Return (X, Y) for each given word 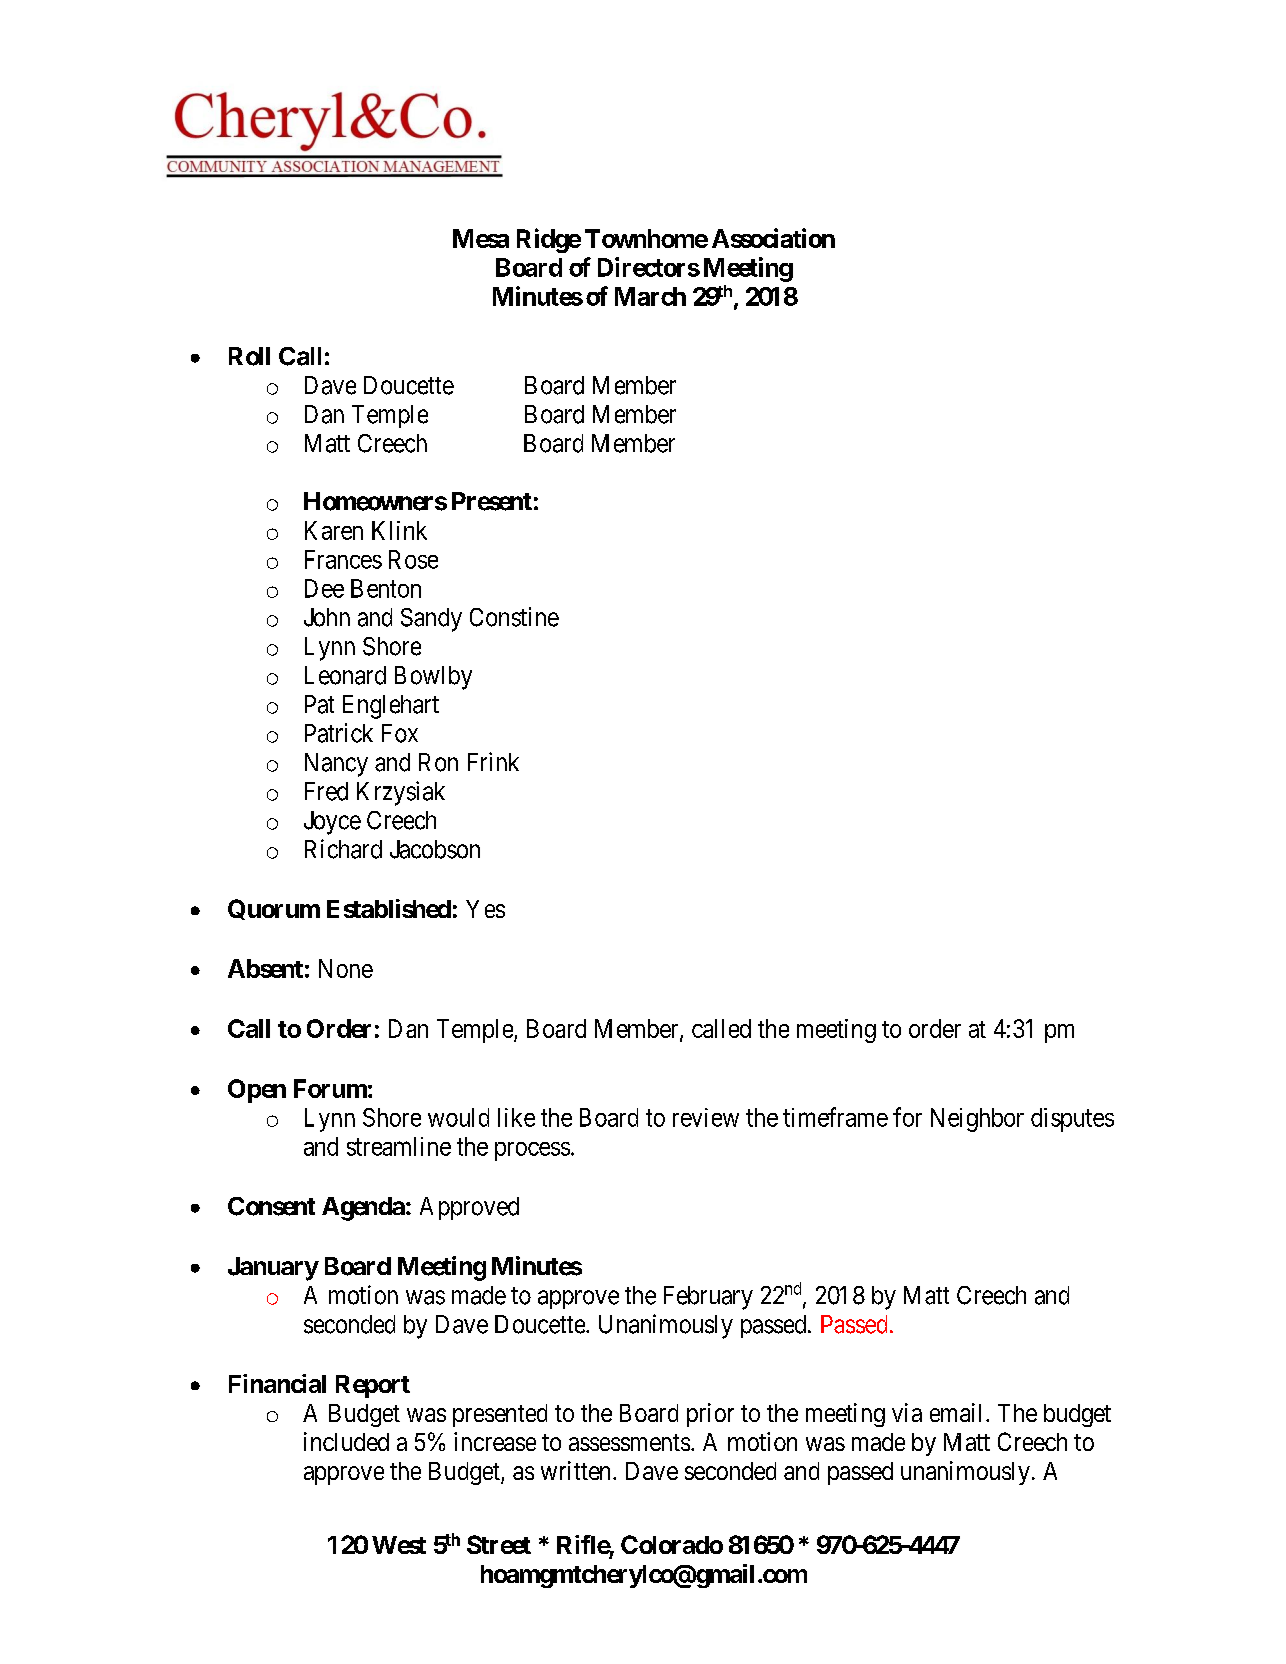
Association (773, 238)
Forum (330, 1088)
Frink (493, 761)
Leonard (345, 675)
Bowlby (433, 678)
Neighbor (977, 1120)
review (706, 1117)
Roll (249, 356)
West (399, 1545)
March (650, 296)
